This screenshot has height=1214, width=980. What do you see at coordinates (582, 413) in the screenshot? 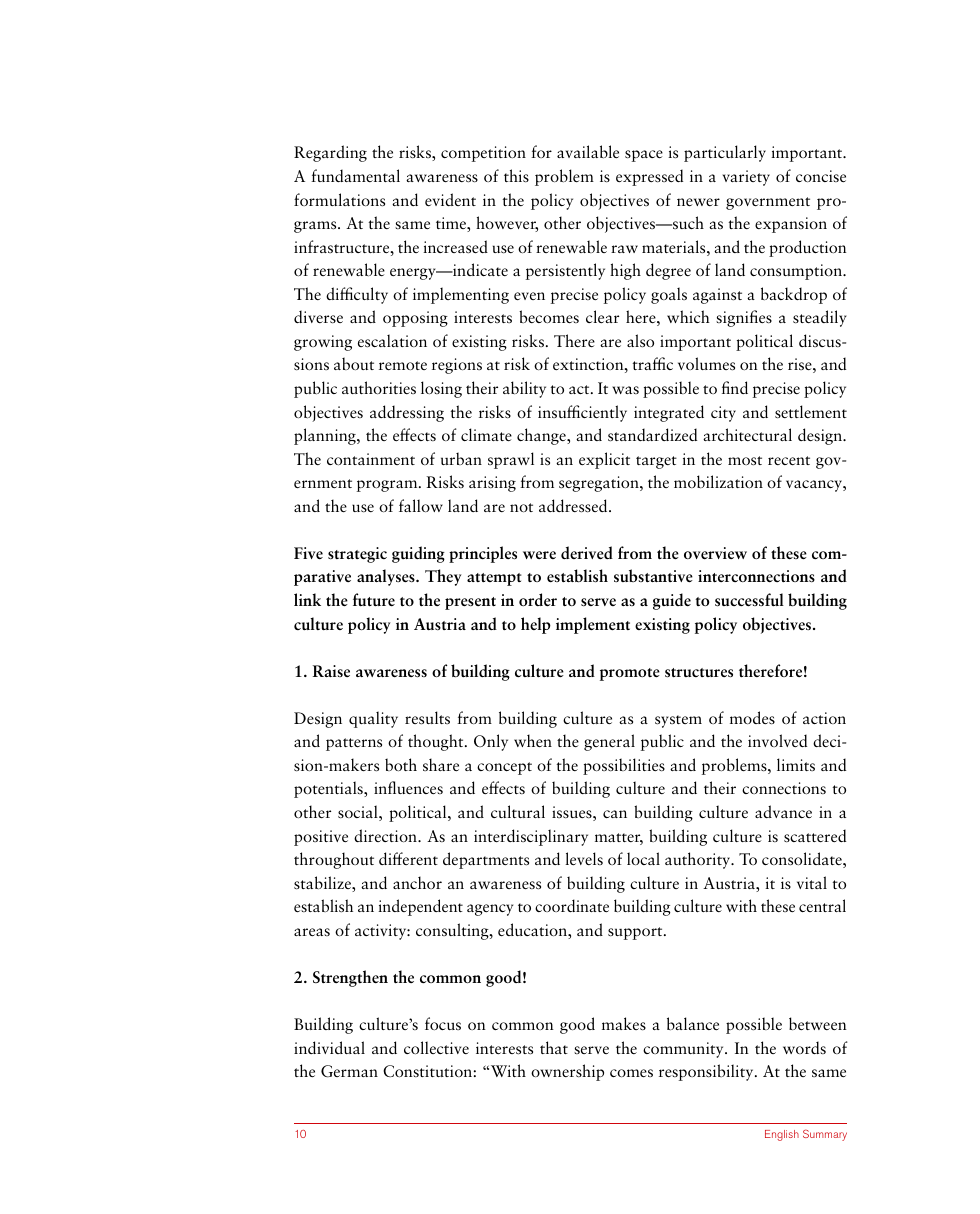
I see `insufficiently` at bounding box center [582, 413].
